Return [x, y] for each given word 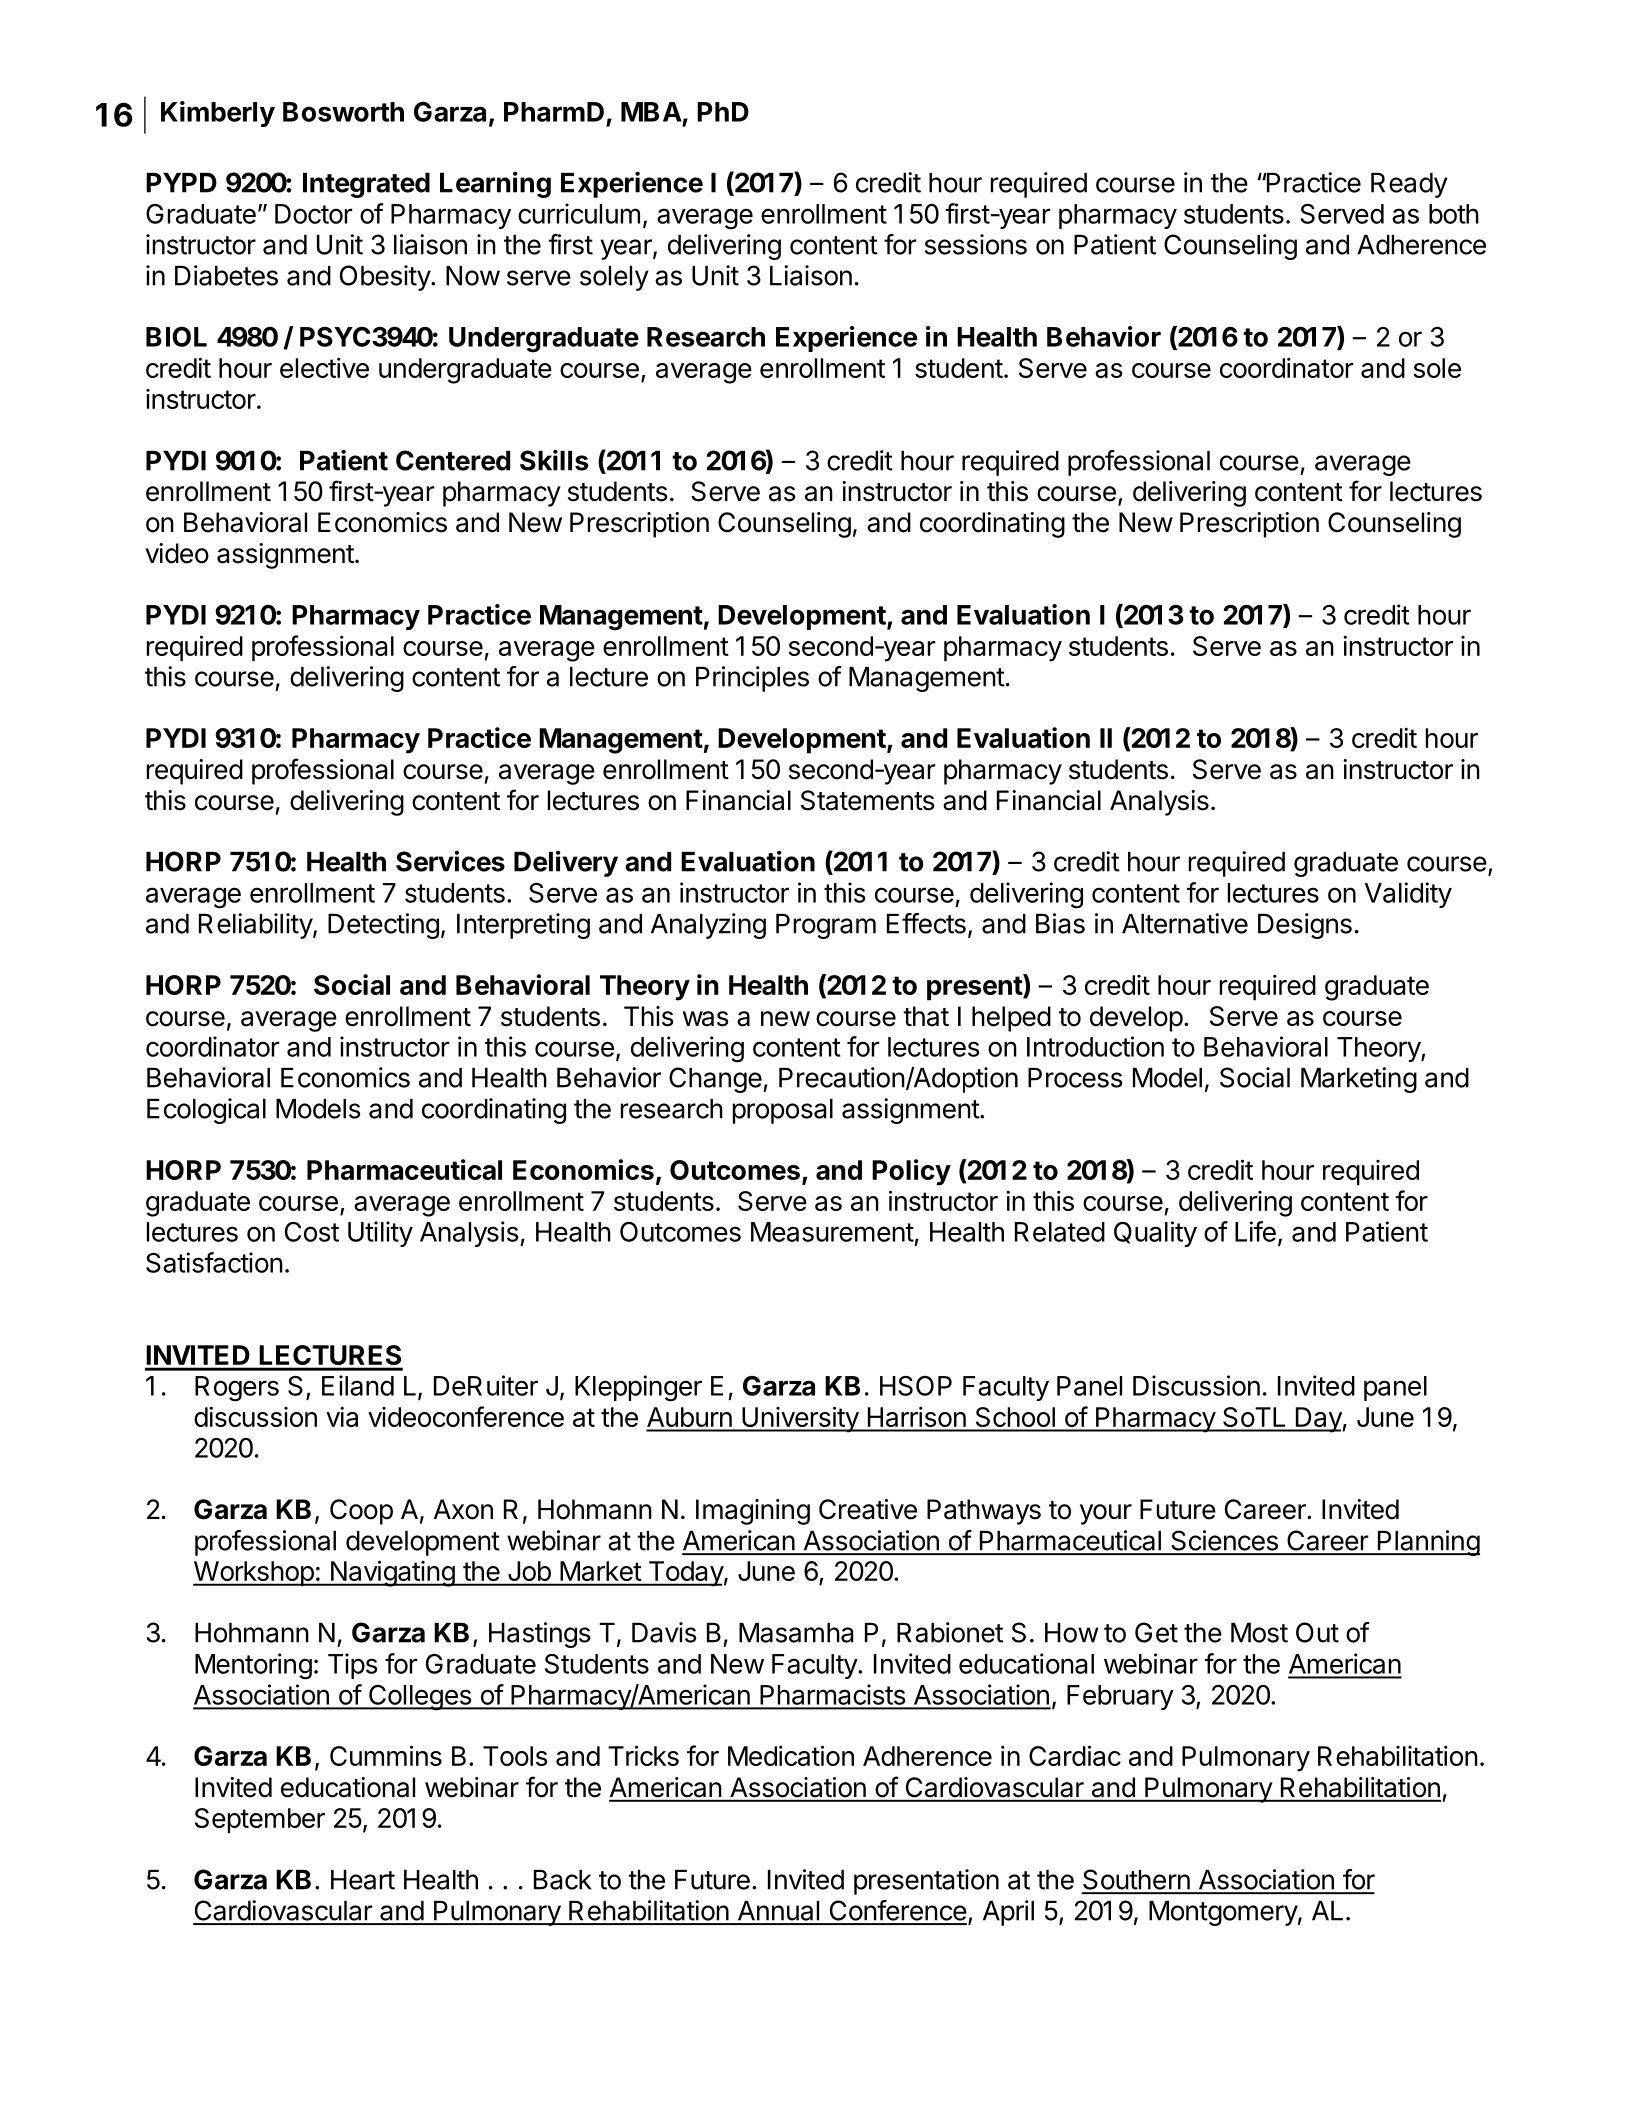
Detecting [383, 926]
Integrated [366, 185]
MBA [651, 112]
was [706, 1019]
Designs [1305, 926]
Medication [791, 1755]
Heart [363, 1880]
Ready [1409, 185]
